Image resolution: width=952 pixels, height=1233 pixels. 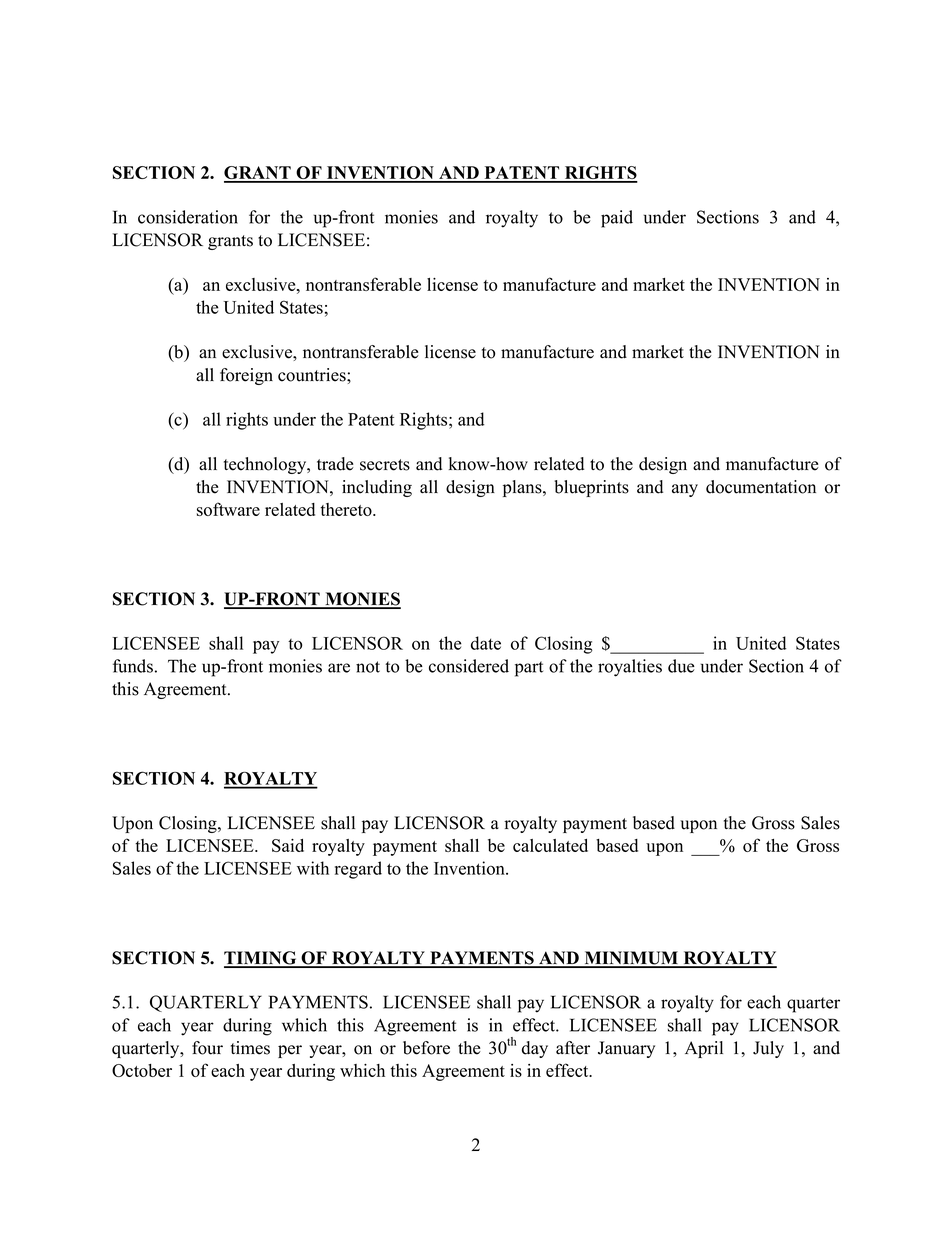 What do you see at coordinates (207, 1048) in the screenshot?
I see `four` at bounding box center [207, 1048].
